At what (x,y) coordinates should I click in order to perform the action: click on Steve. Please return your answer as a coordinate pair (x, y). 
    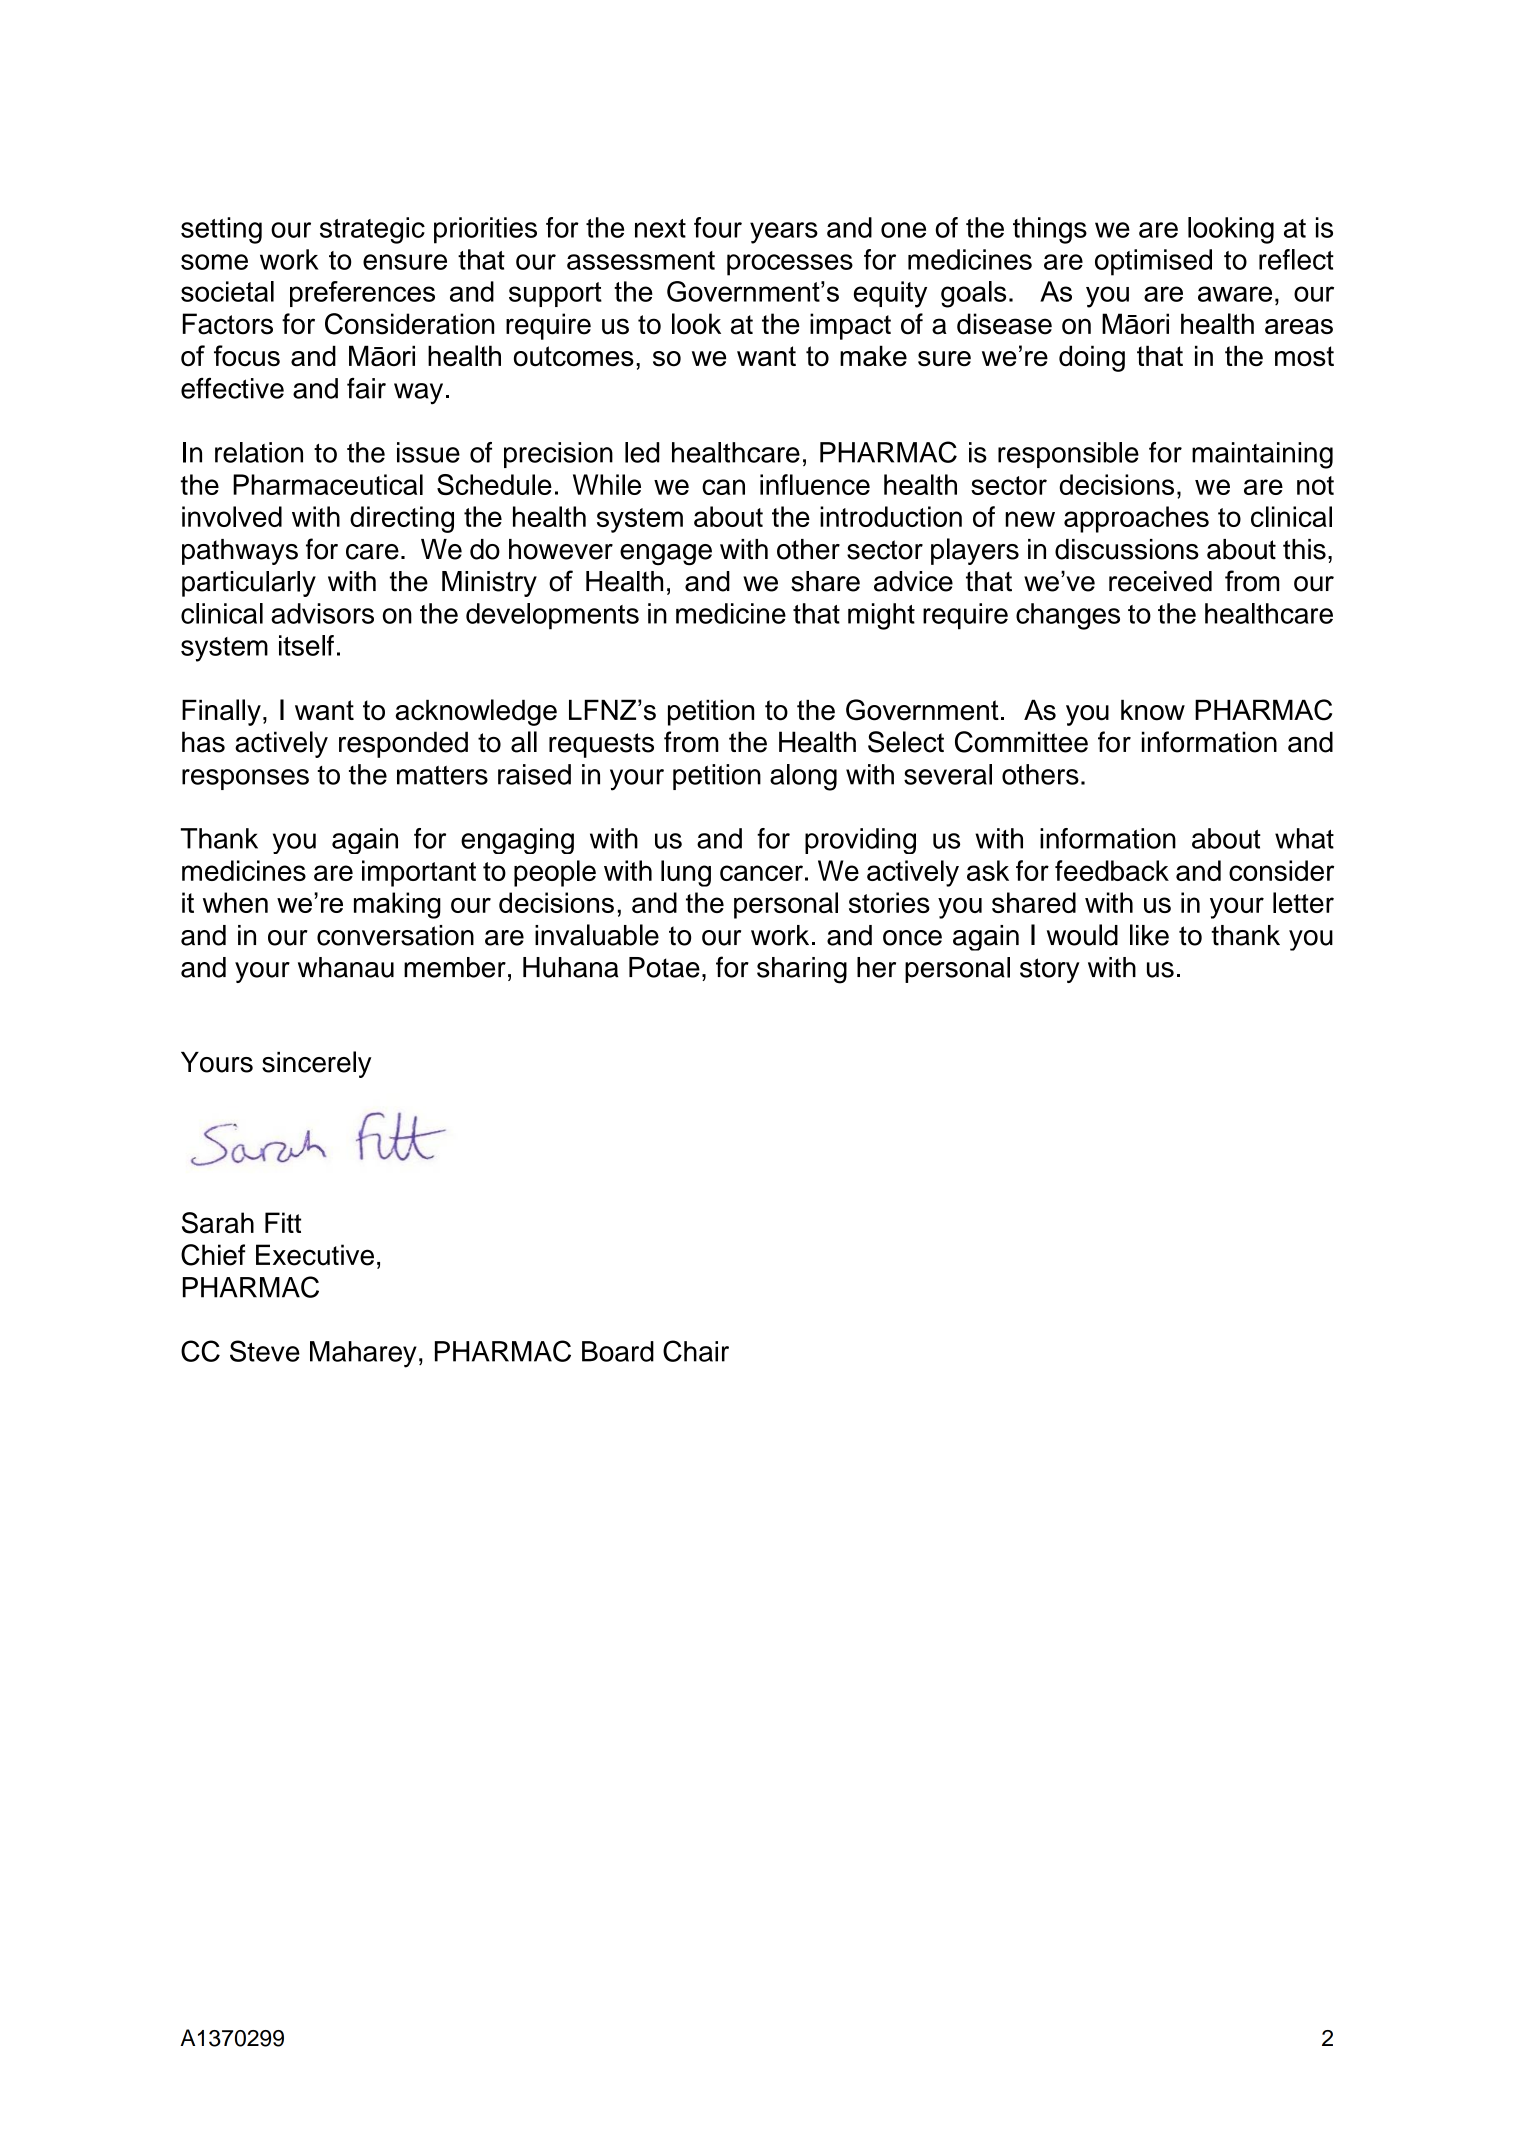
    Looking at the image, I should click on (265, 1351).
